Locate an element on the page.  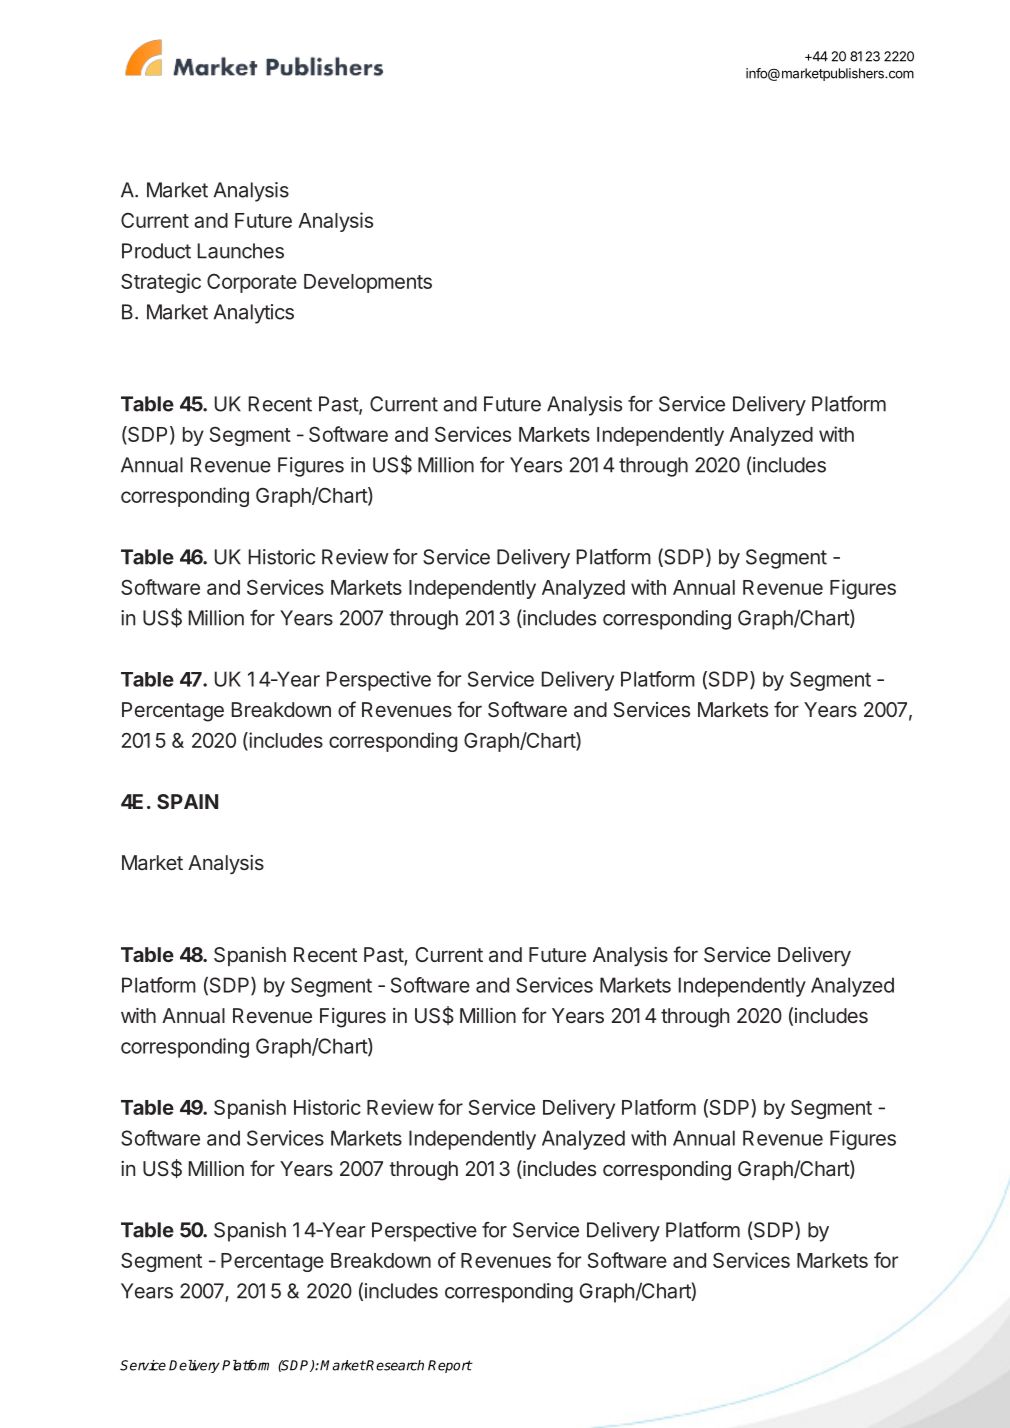
SPAIN is located at coordinates (187, 801).
